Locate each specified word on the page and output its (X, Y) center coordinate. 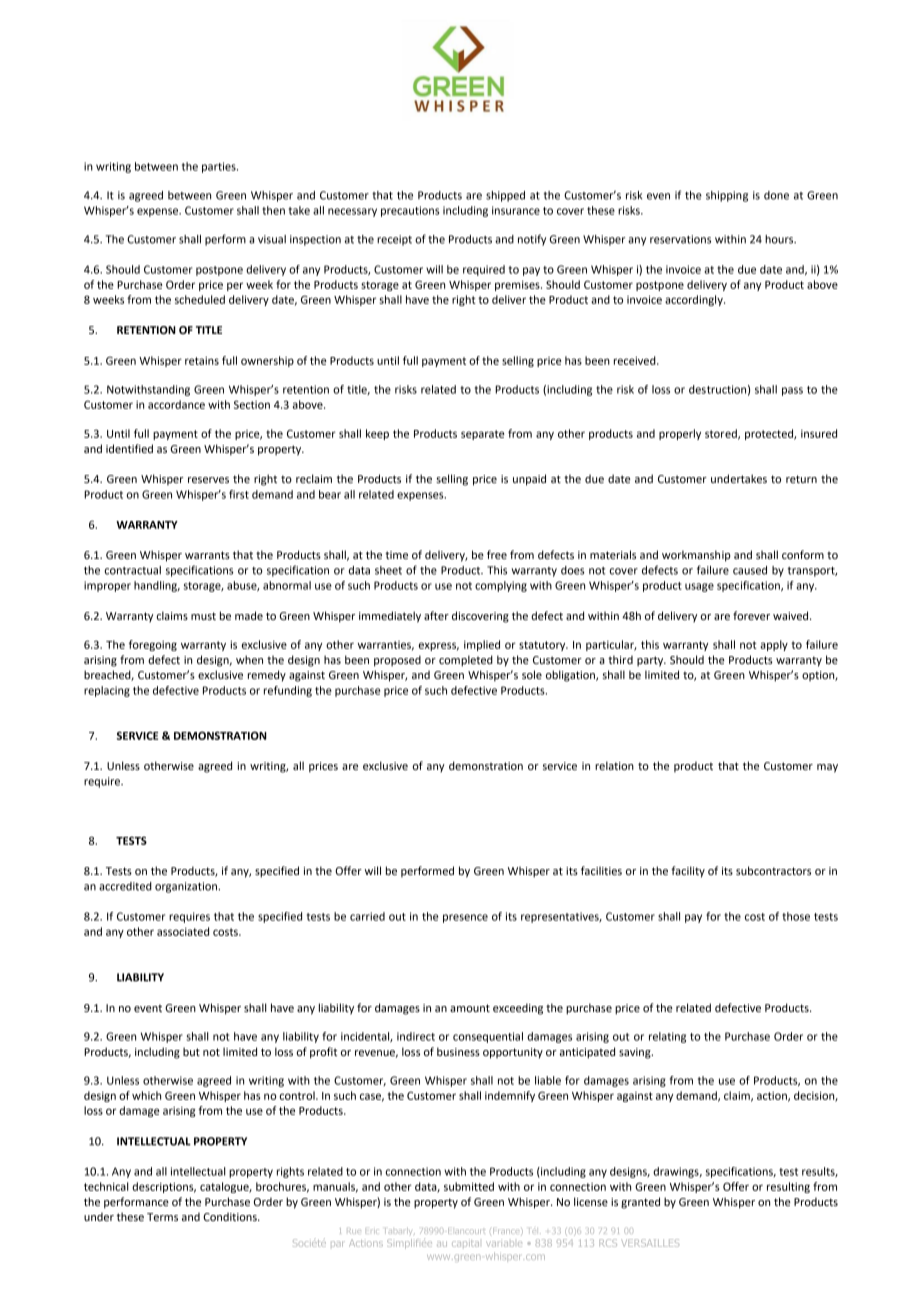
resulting (788, 1187)
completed (466, 661)
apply (774, 645)
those (796, 916)
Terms (162, 1217)
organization (187, 887)
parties (220, 167)
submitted (469, 1186)
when (249, 659)
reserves (208, 480)
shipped (505, 196)
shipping (727, 196)
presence (465, 918)
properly (680, 434)
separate (482, 435)
